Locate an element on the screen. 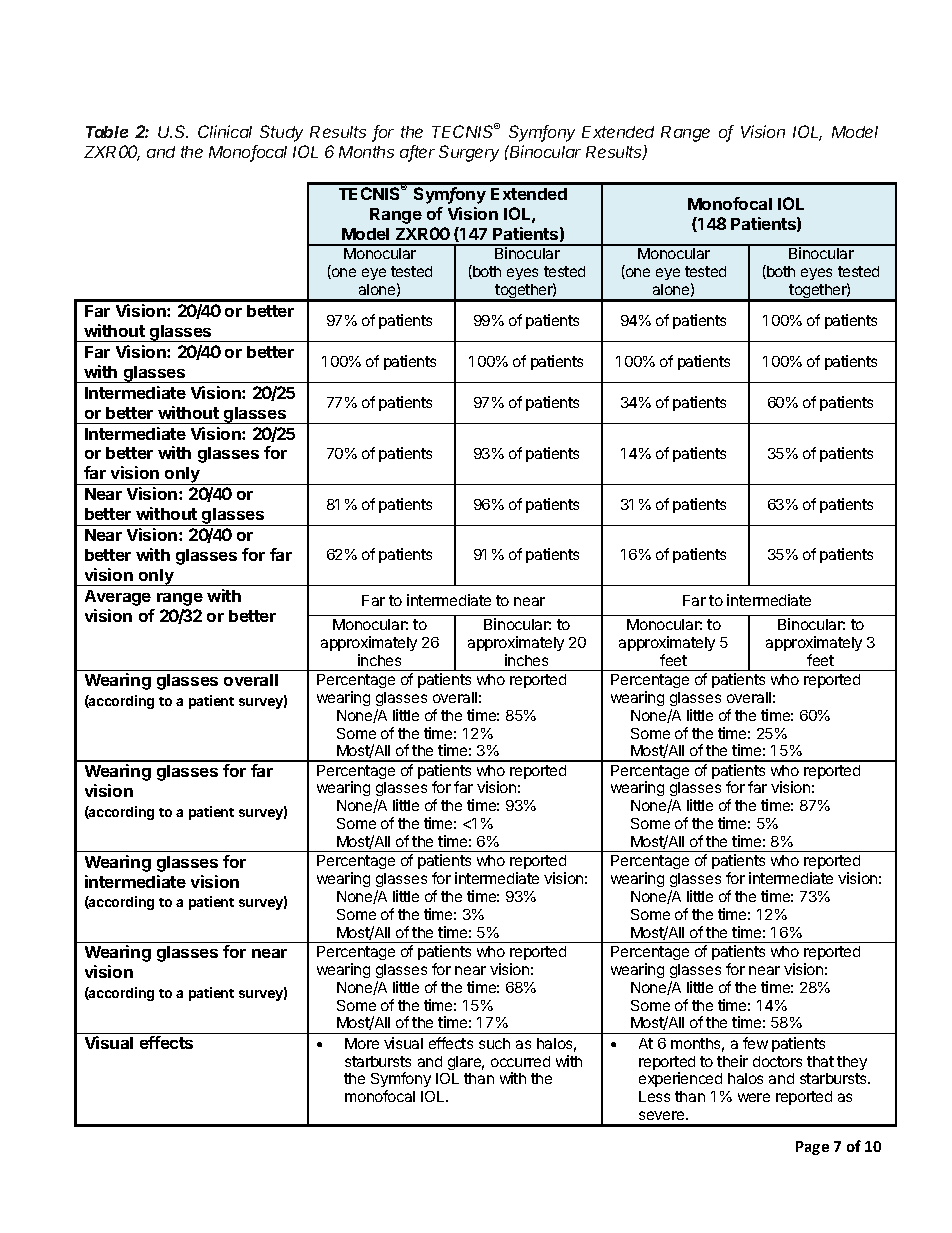  More is located at coordinates (362, 1043).
